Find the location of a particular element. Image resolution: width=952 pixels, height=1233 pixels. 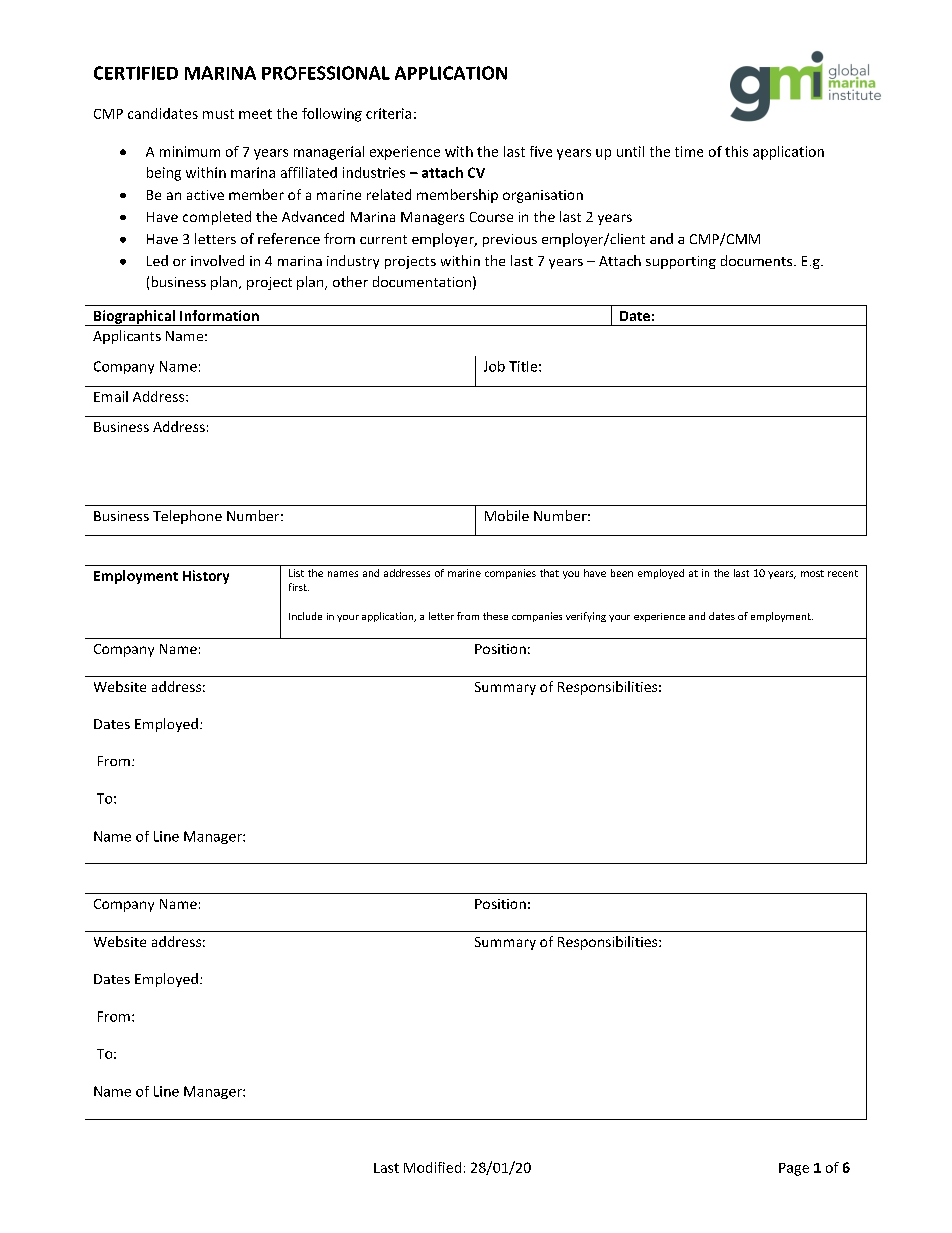

five is located at coordinates (541, 151).
